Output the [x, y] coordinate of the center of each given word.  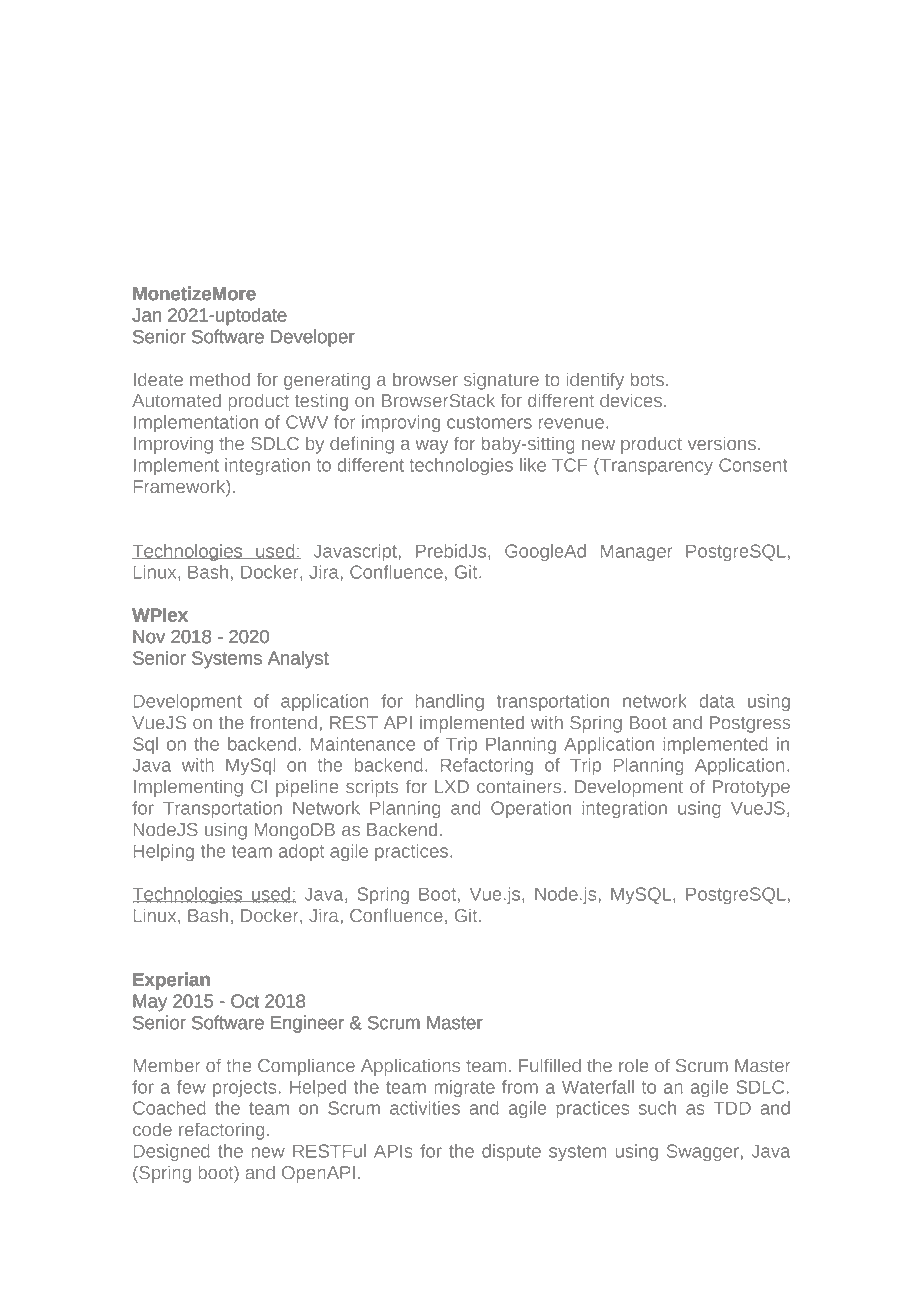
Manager [636, 553]
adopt [301, 852]
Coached [169, 1108]
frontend [283, 722]
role [634, 1065]
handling [450, 702]
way [432, 447]
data [717, 701]
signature [501, 381]
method [220, 379]
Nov [149, 637]
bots [649, 379]
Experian [171, 981]
